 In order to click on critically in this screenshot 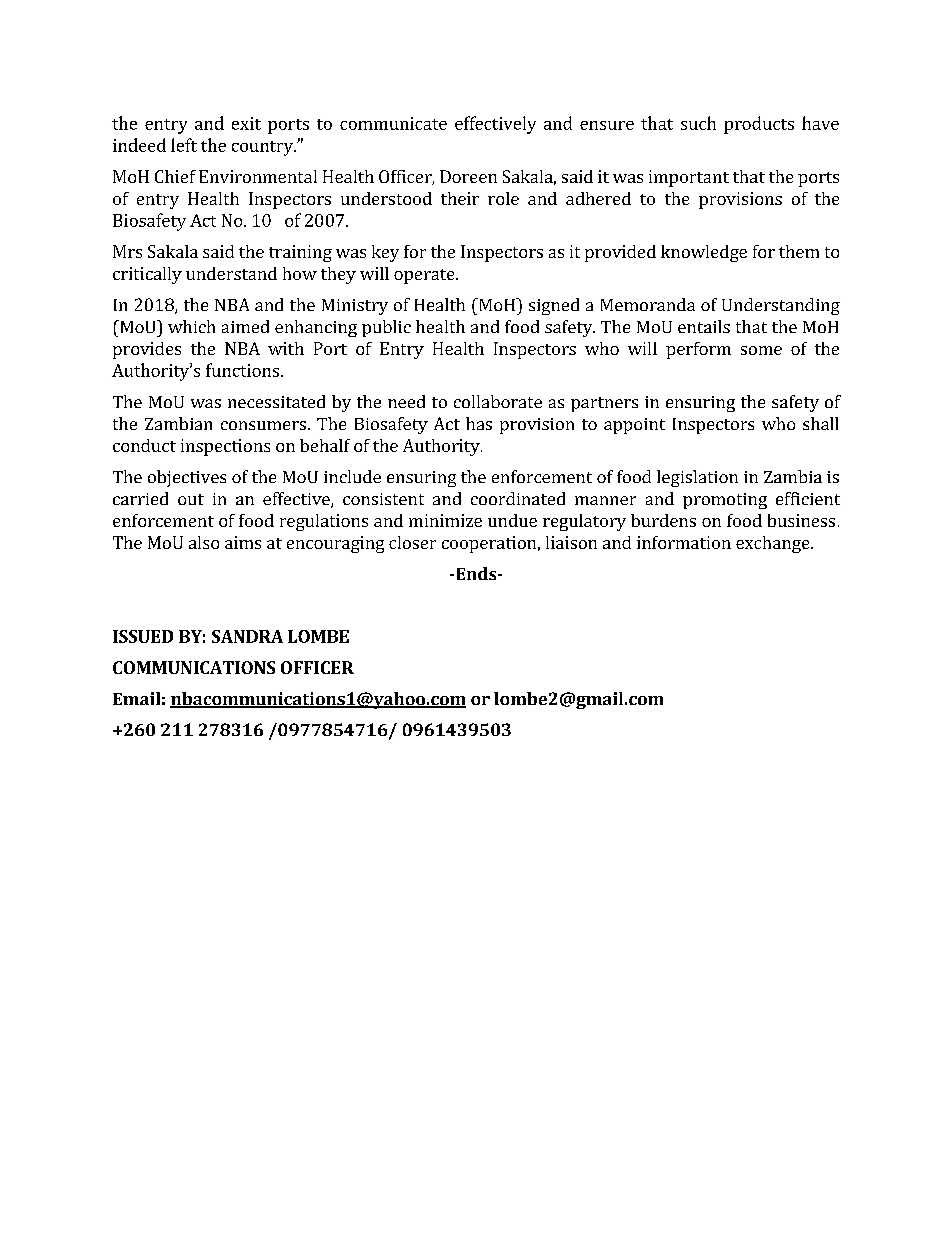, I will do `click(147, 275)`.
